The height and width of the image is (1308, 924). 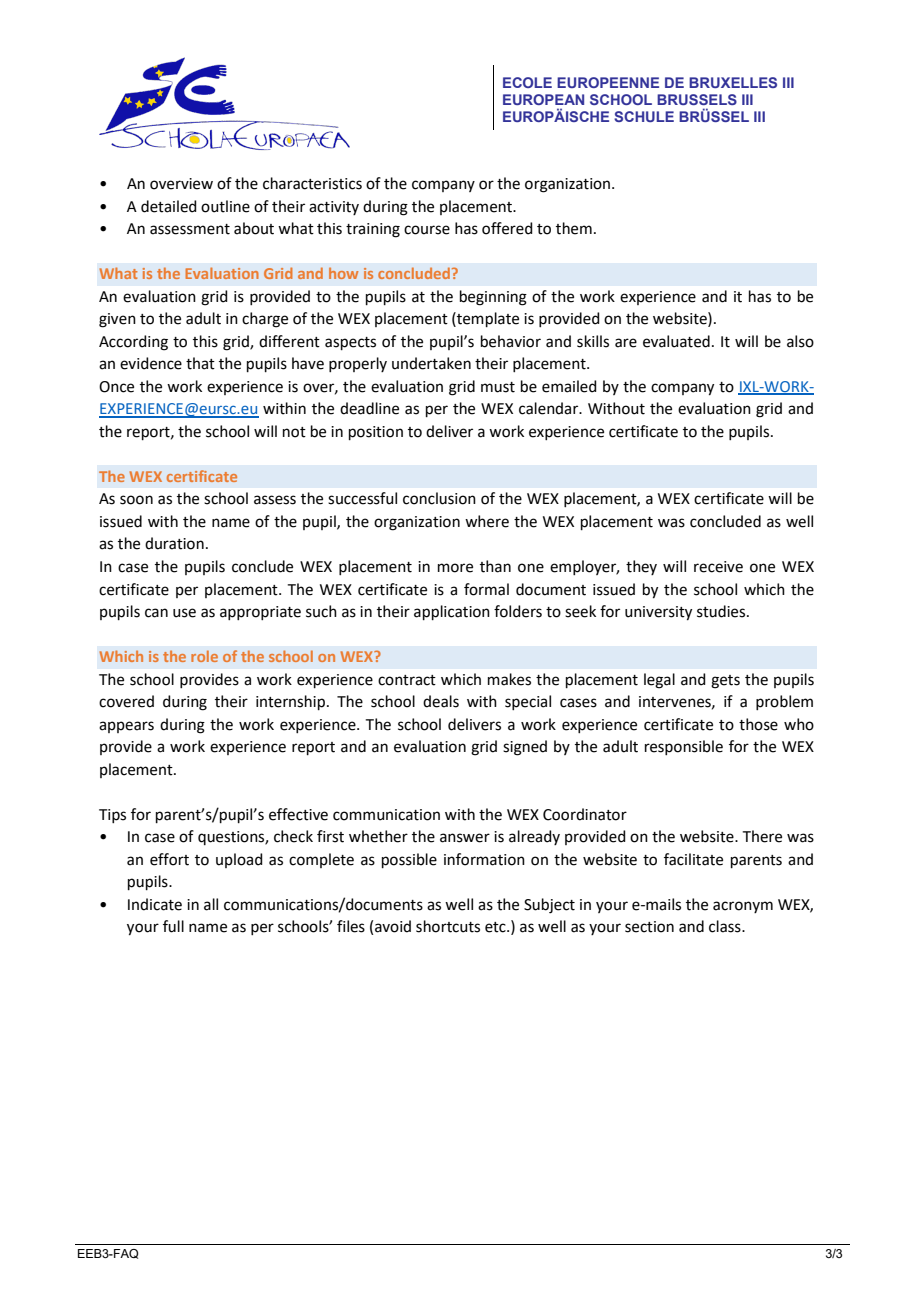 What do you see at coordinates (722, 611) in the image?
I see `studies` at bounding box center [722, 611].
